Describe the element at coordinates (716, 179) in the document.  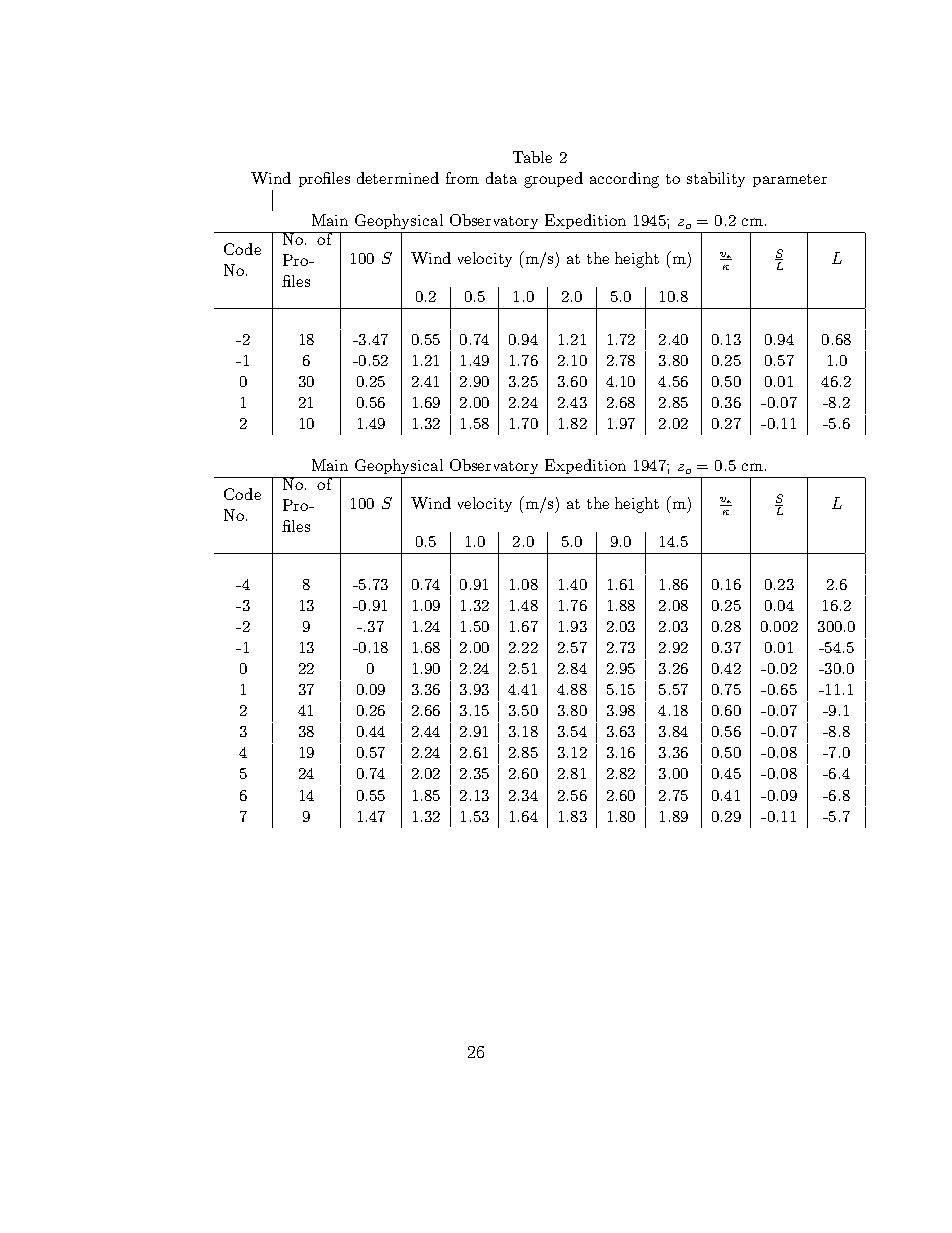
I see `stability` at that location.
